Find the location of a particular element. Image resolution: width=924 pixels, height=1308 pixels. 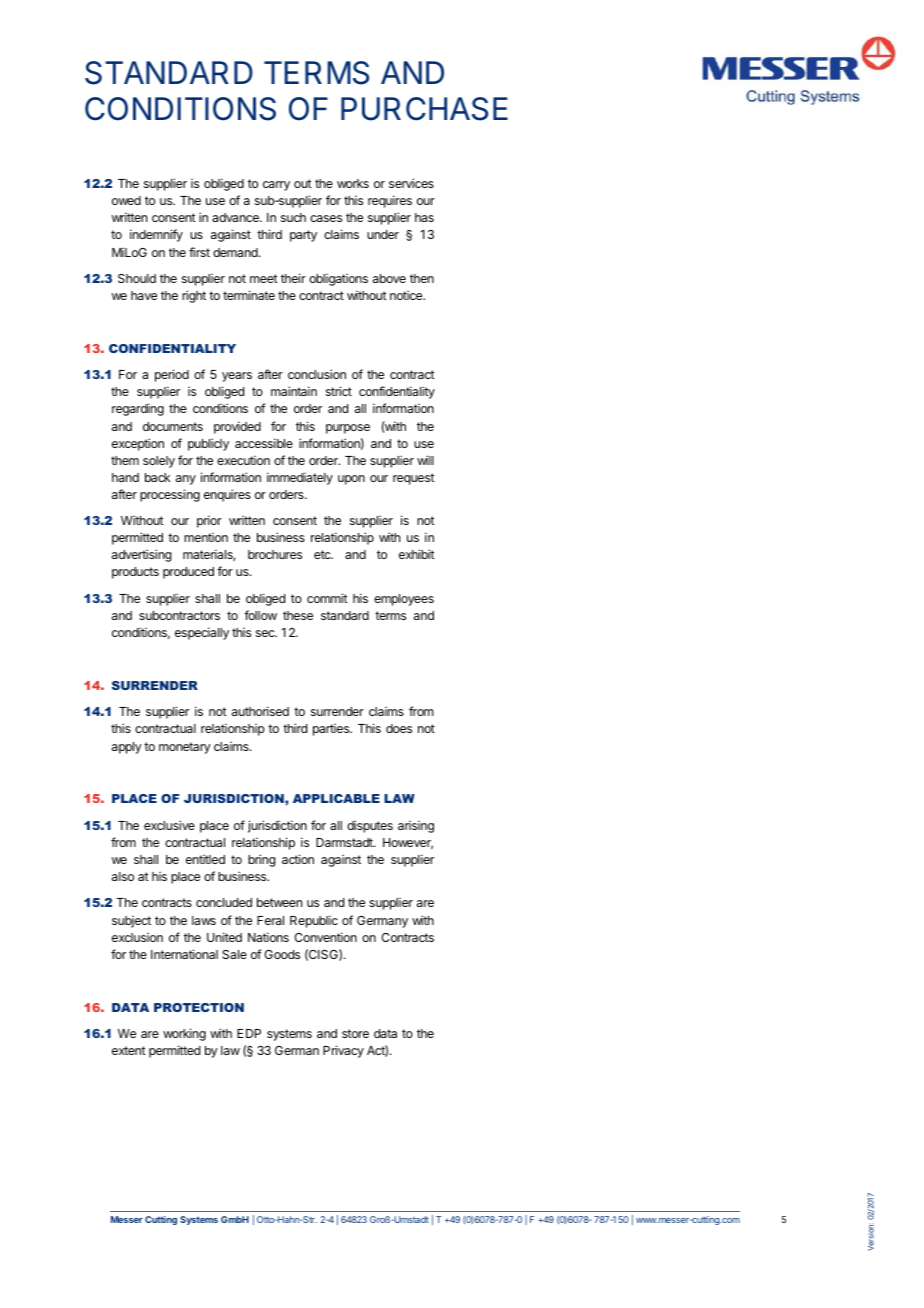

owed is located at coordinates (126, 200).
